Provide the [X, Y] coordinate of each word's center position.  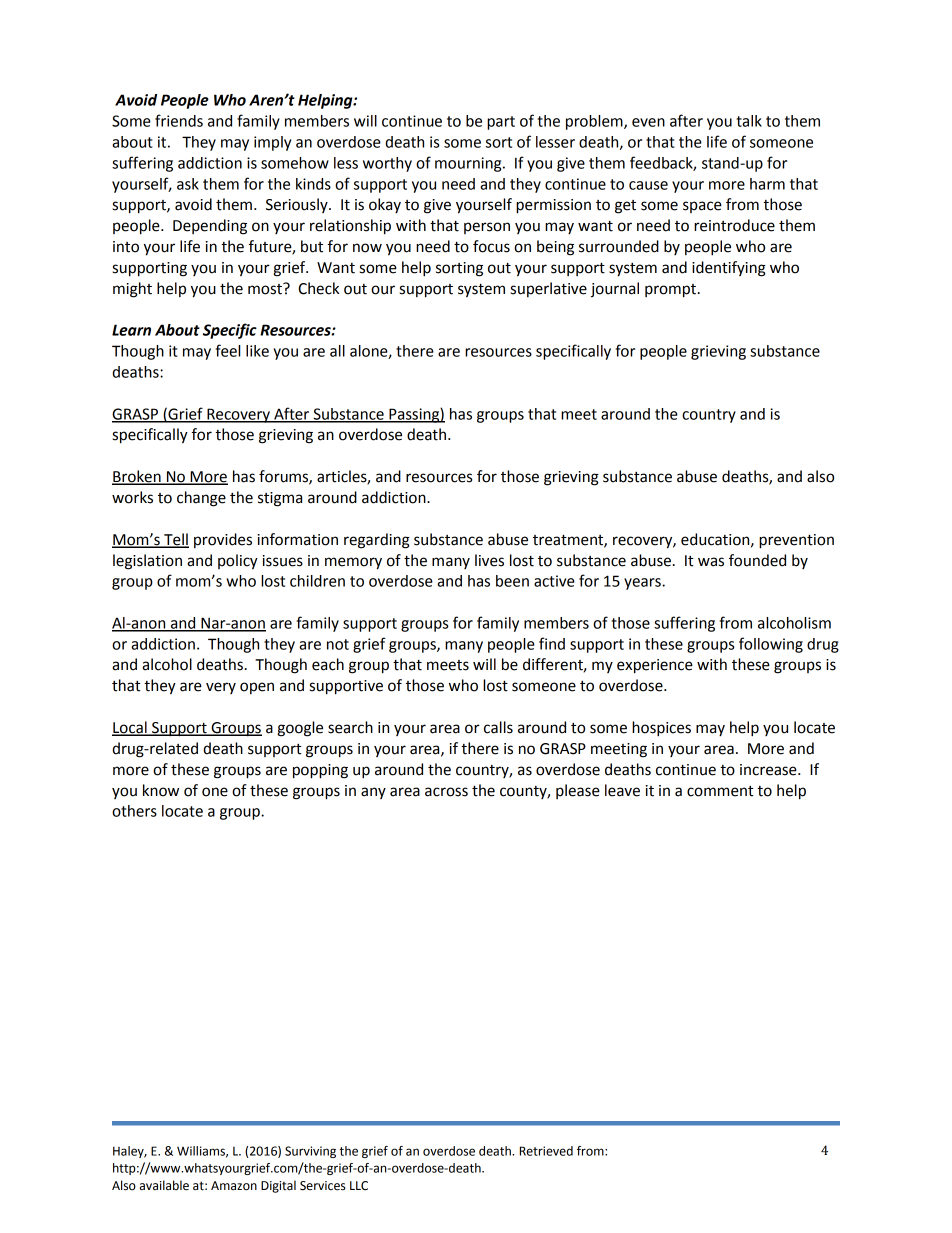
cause [648, 185]
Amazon [234, 1186]
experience [655, 666]
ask [188, 184]
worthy [387, 164]
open [257, 688]
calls [498, 727]
